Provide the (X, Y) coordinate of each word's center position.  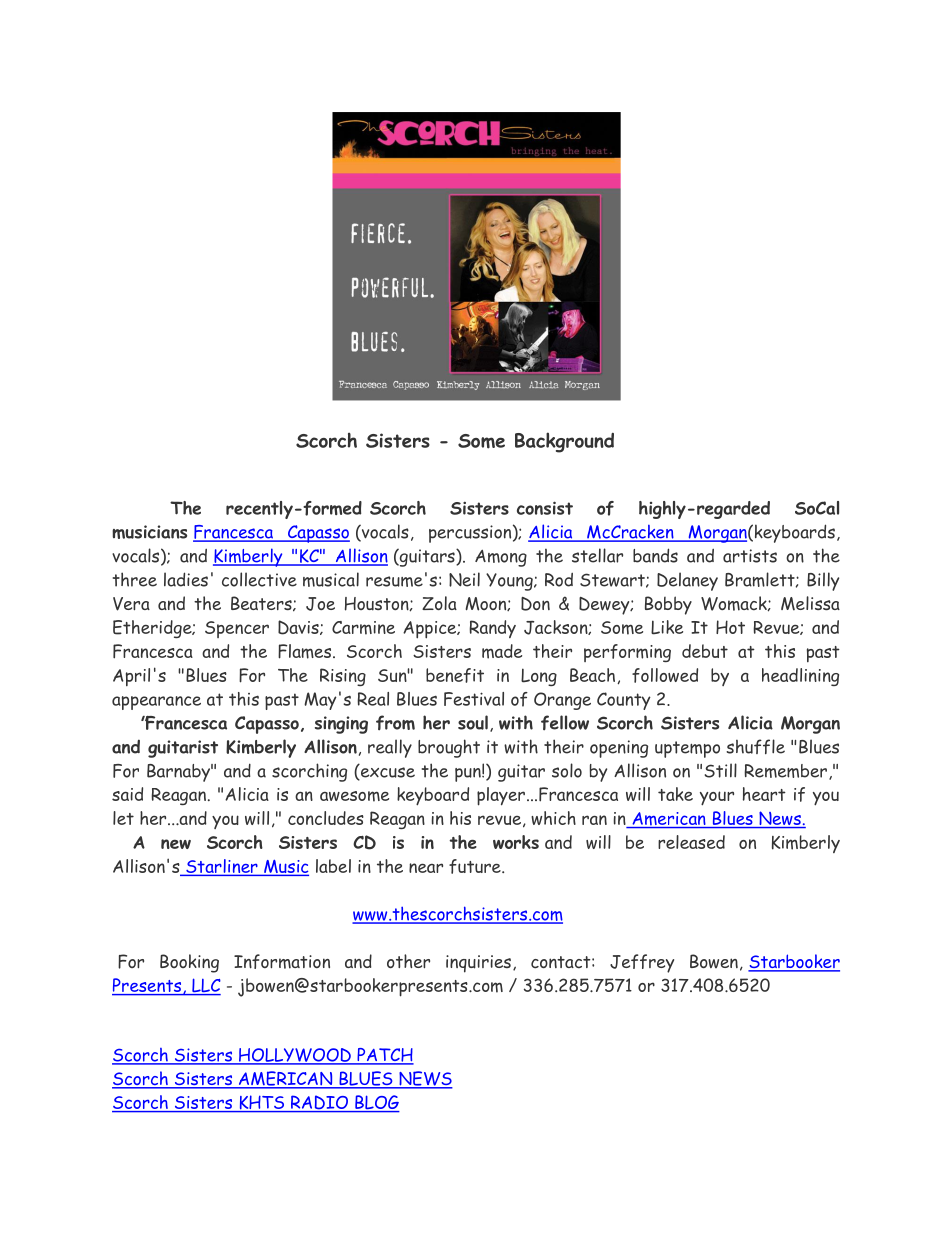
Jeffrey (642, 963)
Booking (189, 963)
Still (721, 770)
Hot (730, 627)
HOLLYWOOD (295, 1056)
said (127, 794)
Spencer (237, 629)
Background (564, 442)
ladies (186, 579)
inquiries (478, 964)
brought (449, 748)
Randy (492, 629)
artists (750, 556)
